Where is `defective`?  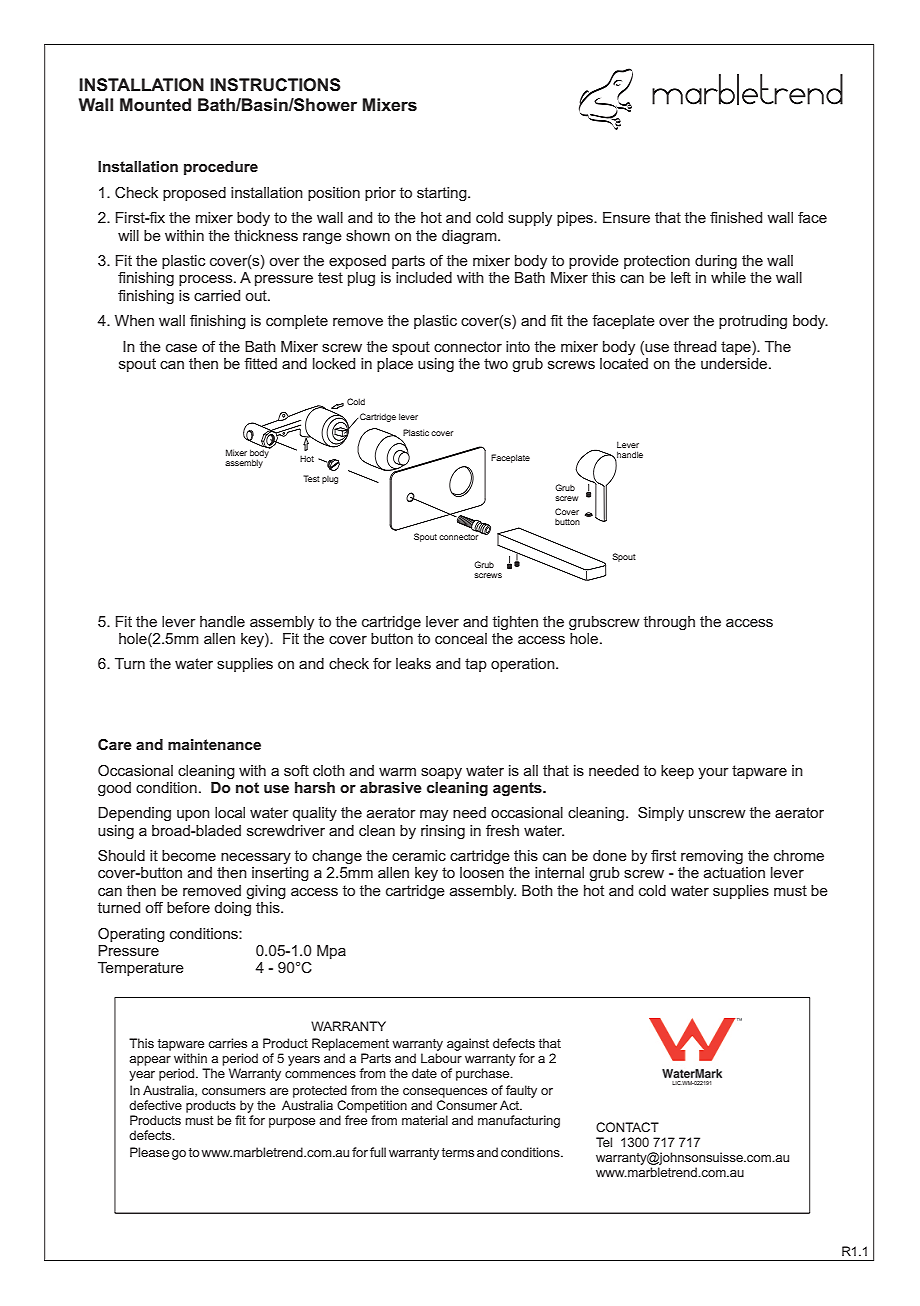 defective is located at coordinates (155, 1105).
